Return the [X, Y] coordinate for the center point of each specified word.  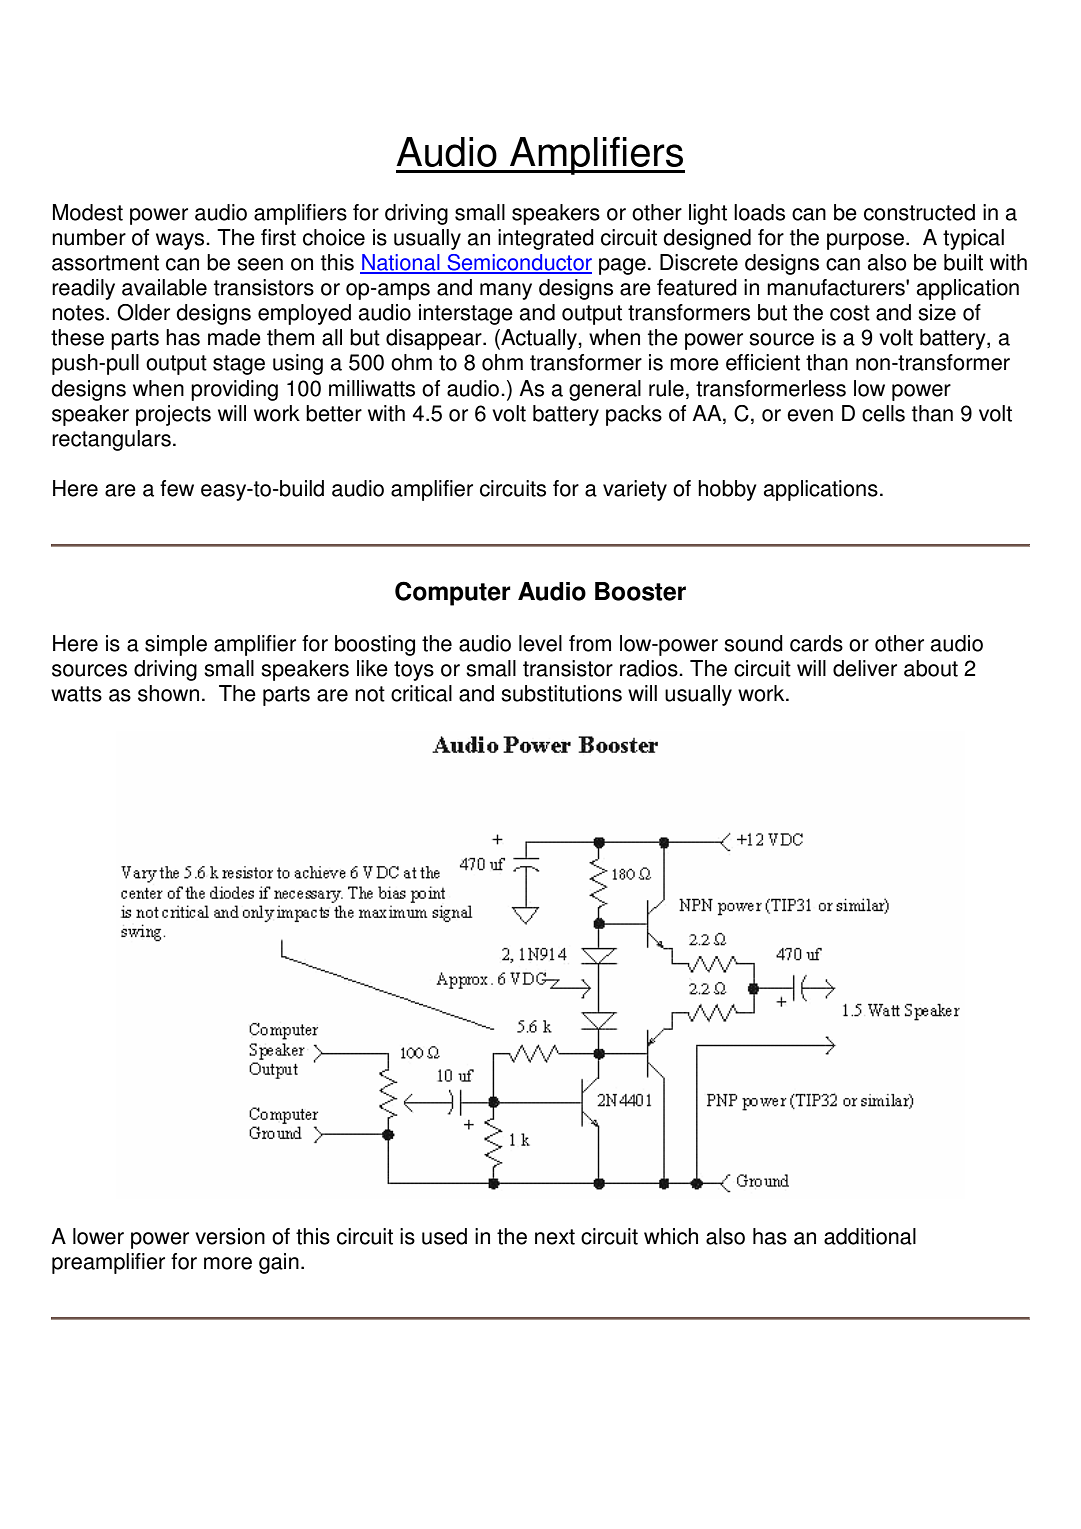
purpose [865, 241]
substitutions [561, 693]
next [555, 1237]
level [540, 643]
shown [168, 693]
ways [181, 241]
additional [870, 1236]
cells [883, 413]
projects [173, 415]
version [230, 1236]
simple [176, 645]
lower [98, 1236]
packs [634, 415]
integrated [546, 239]
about [931, 668]
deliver [865, 668]
